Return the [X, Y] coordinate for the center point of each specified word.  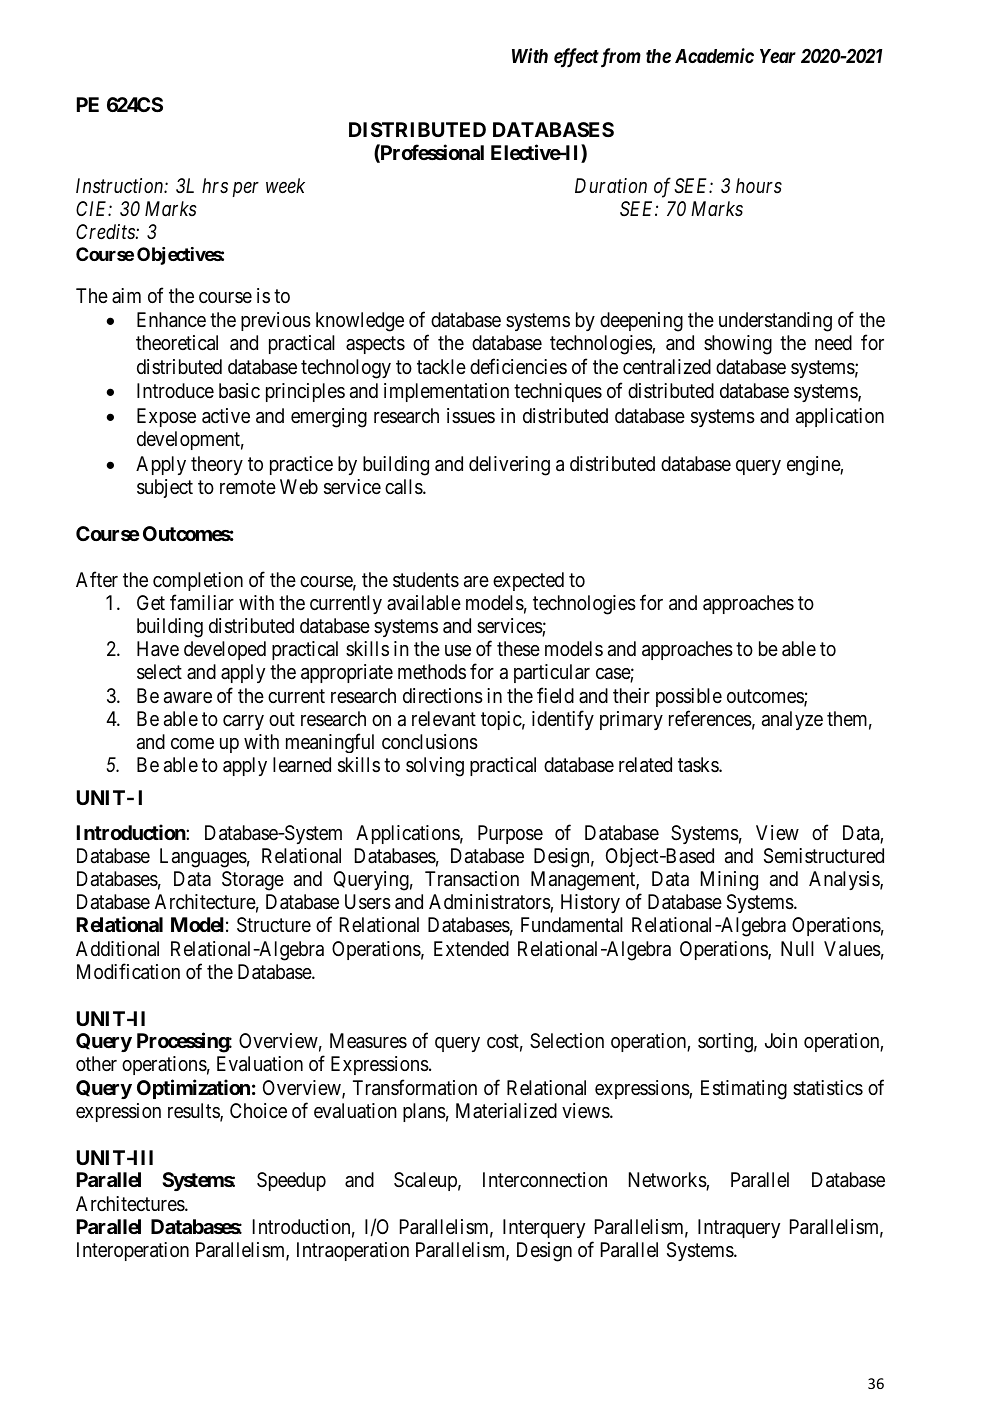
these [518, 649]
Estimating [744, 1090]
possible [689, 697]
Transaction [472, 879]
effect [576, 58]
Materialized [506, 1110]
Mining [729, 881]
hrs [215, 186]
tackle [441, 367]
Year [778, 56]
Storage [253, 881]
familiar [202, 602]
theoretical [177, 343]
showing [738, 345]
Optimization [193, 1089]
